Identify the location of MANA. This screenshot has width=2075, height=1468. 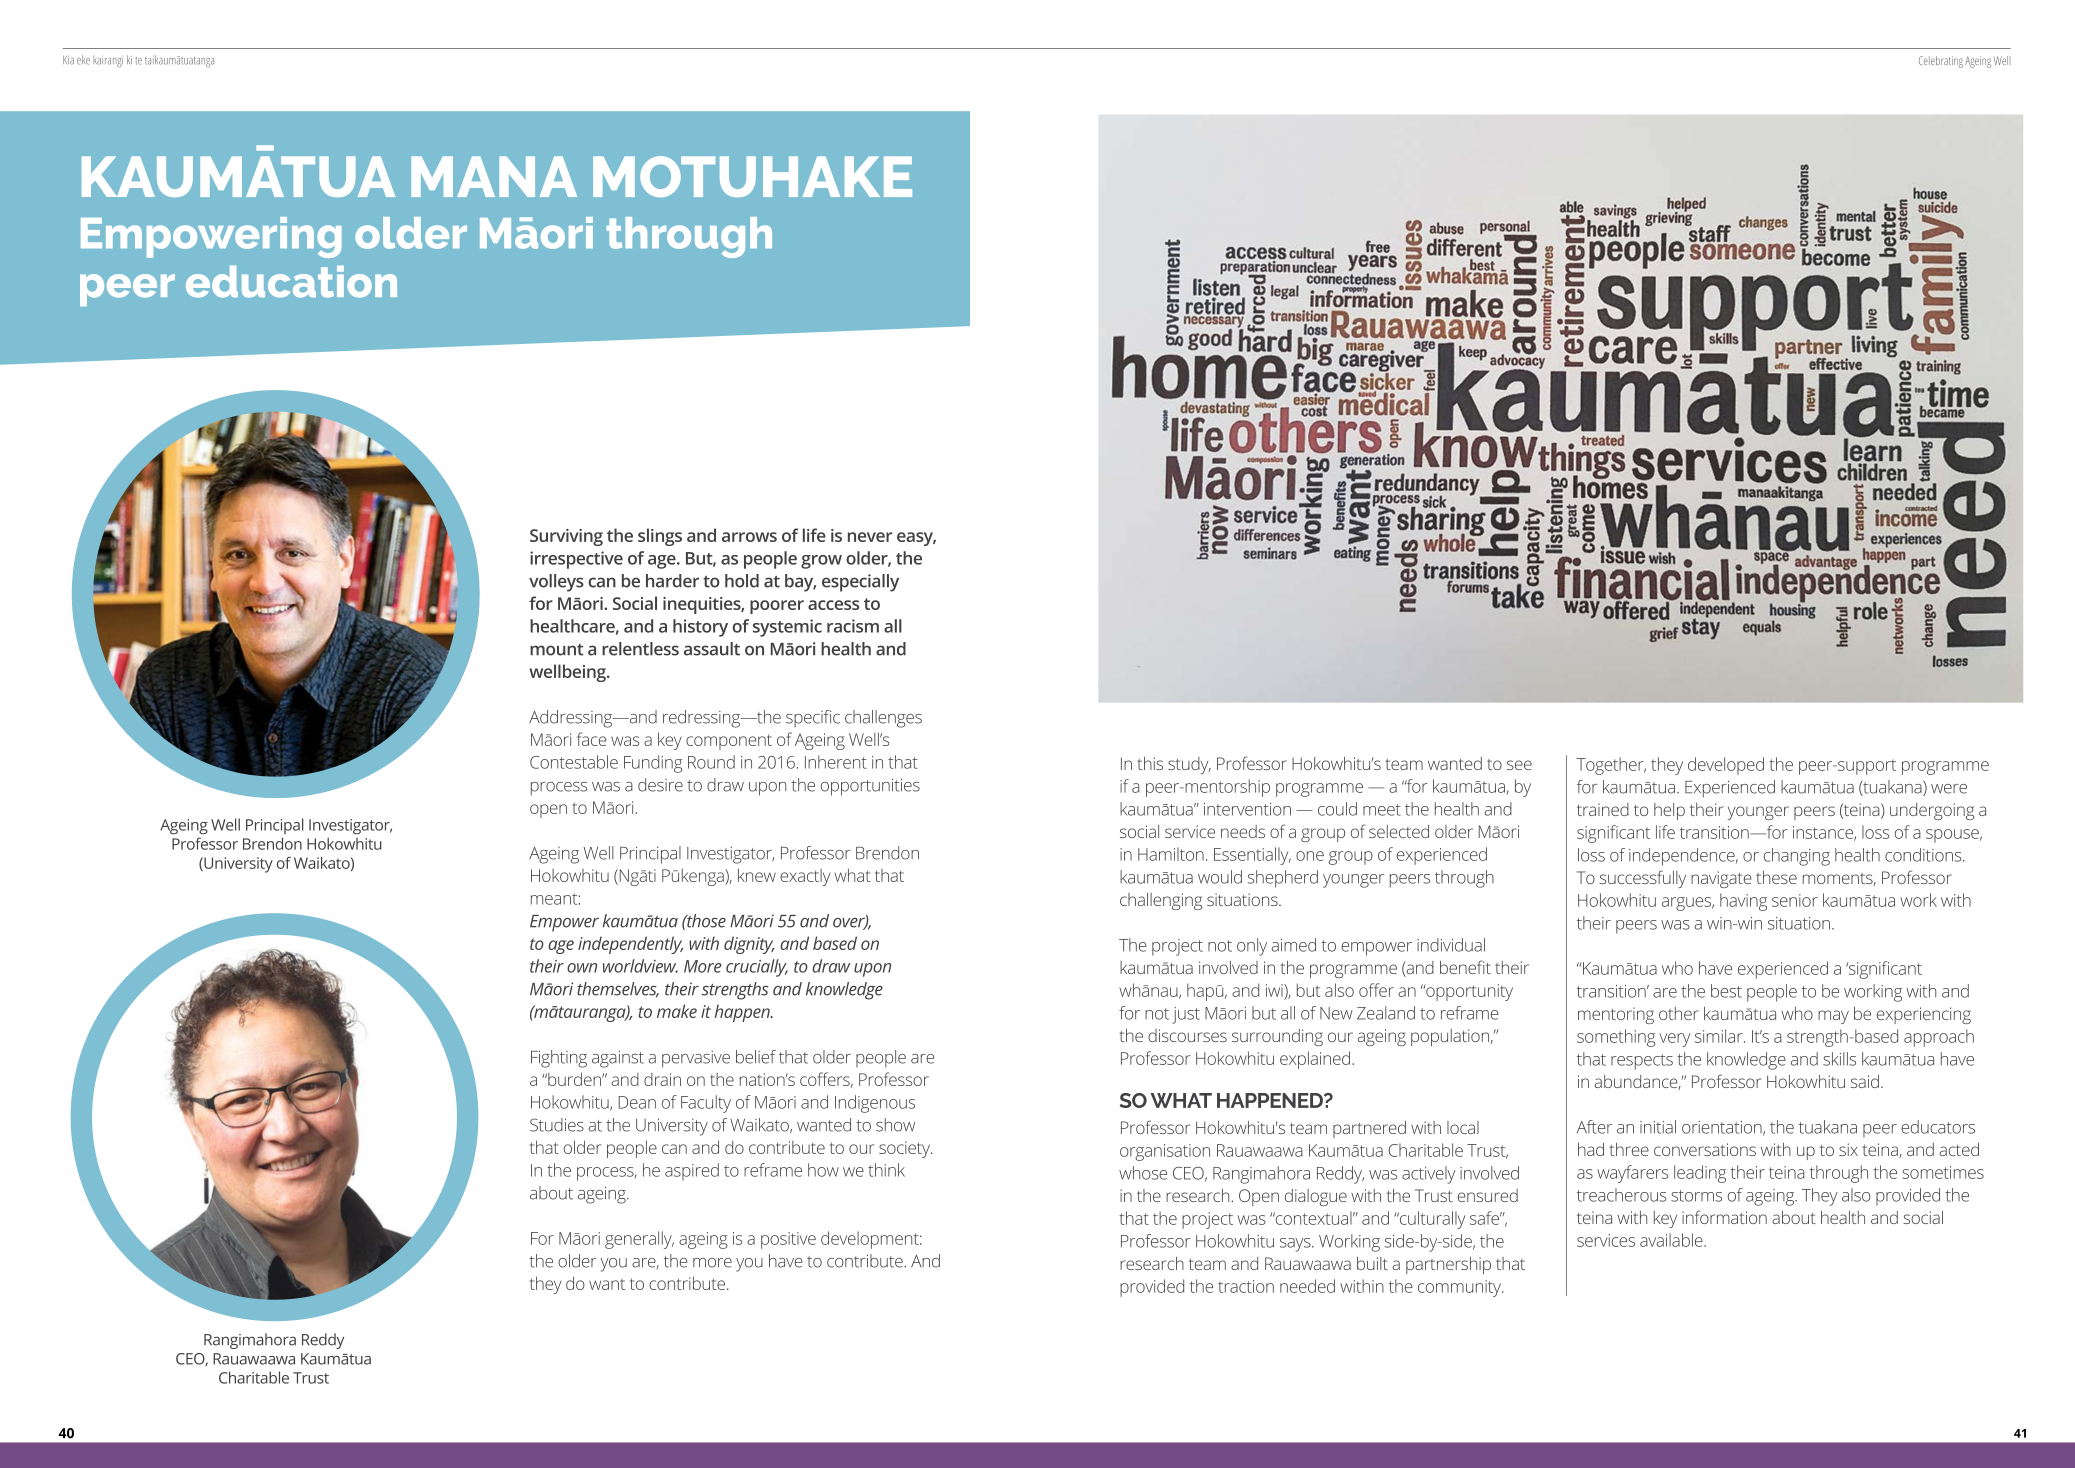
(494, 176).
